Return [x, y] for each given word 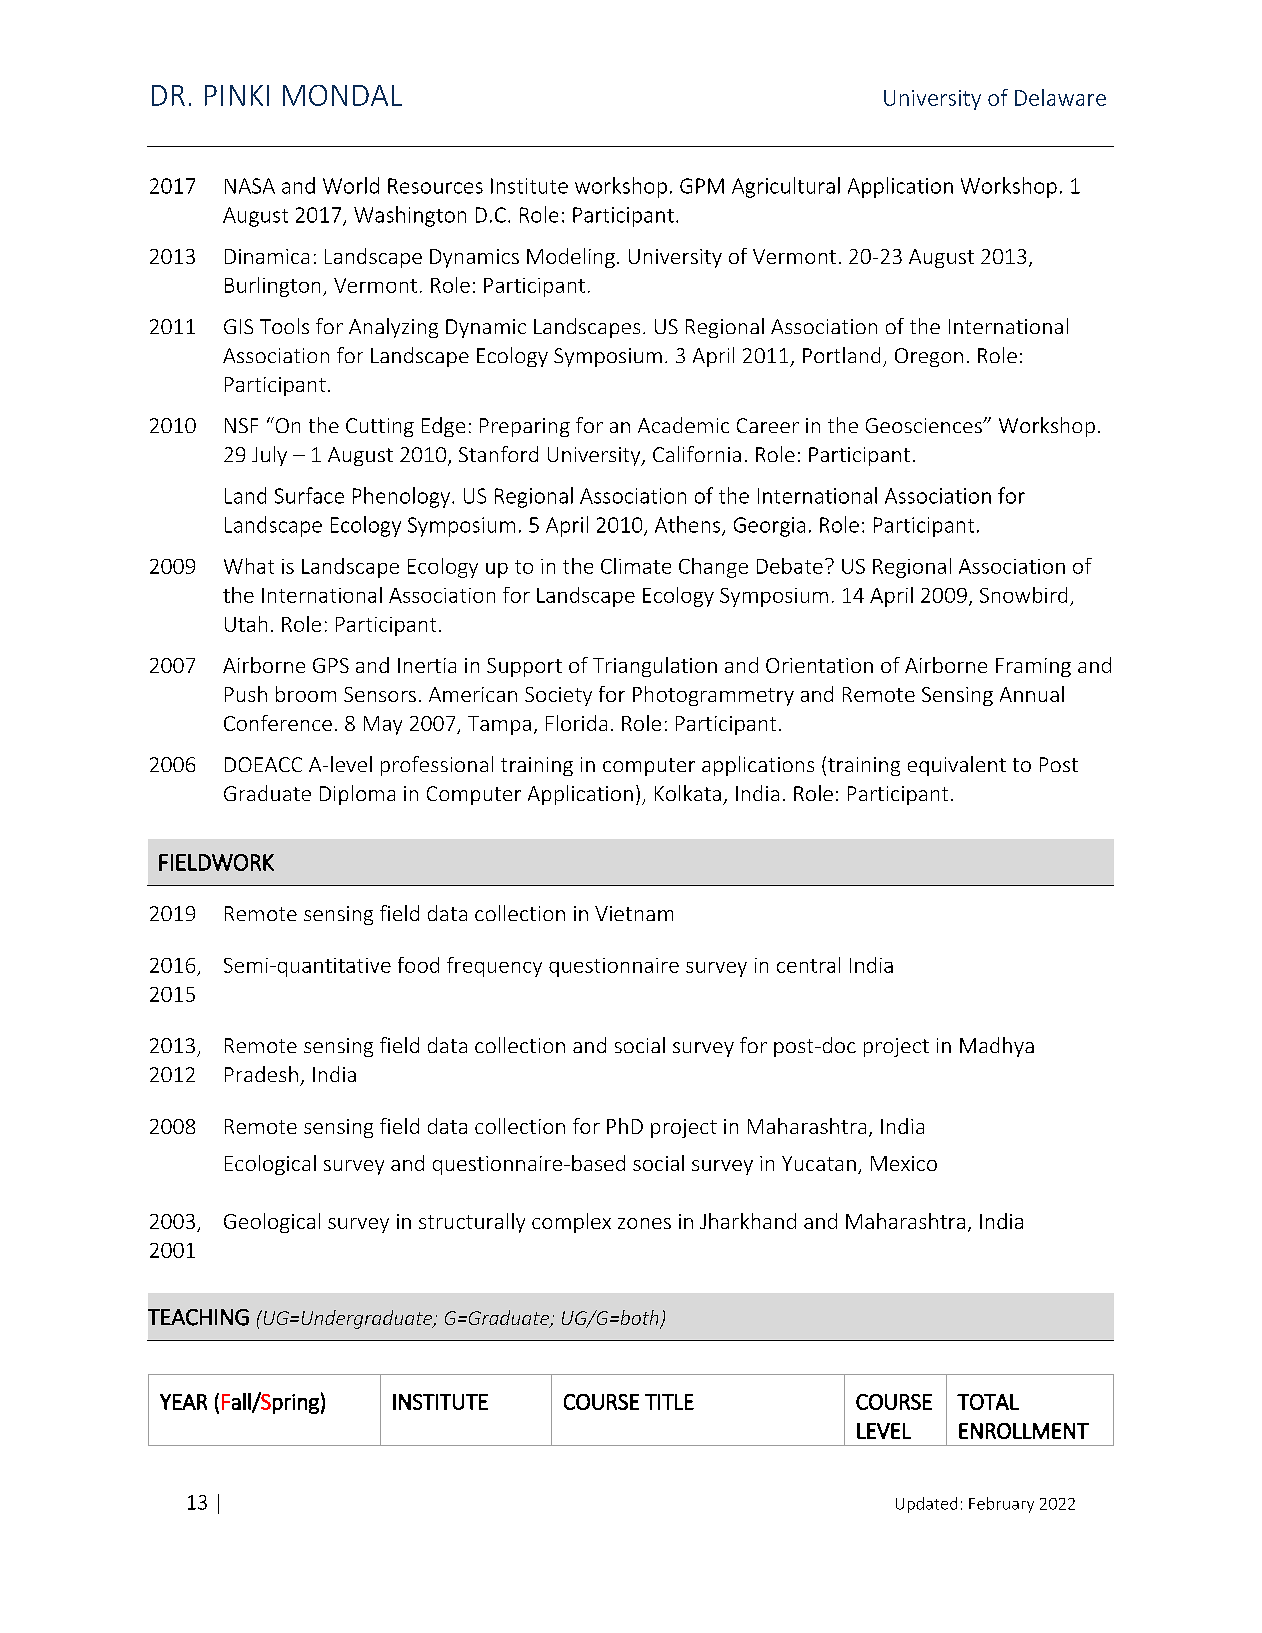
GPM [702, 186]
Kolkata [688, 793]
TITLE [669, 1402]
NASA [250, 186]
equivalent [957, 766]
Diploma [357, 795]
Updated [926, 1505]
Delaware [1060, 97]
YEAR [183, 1402]
